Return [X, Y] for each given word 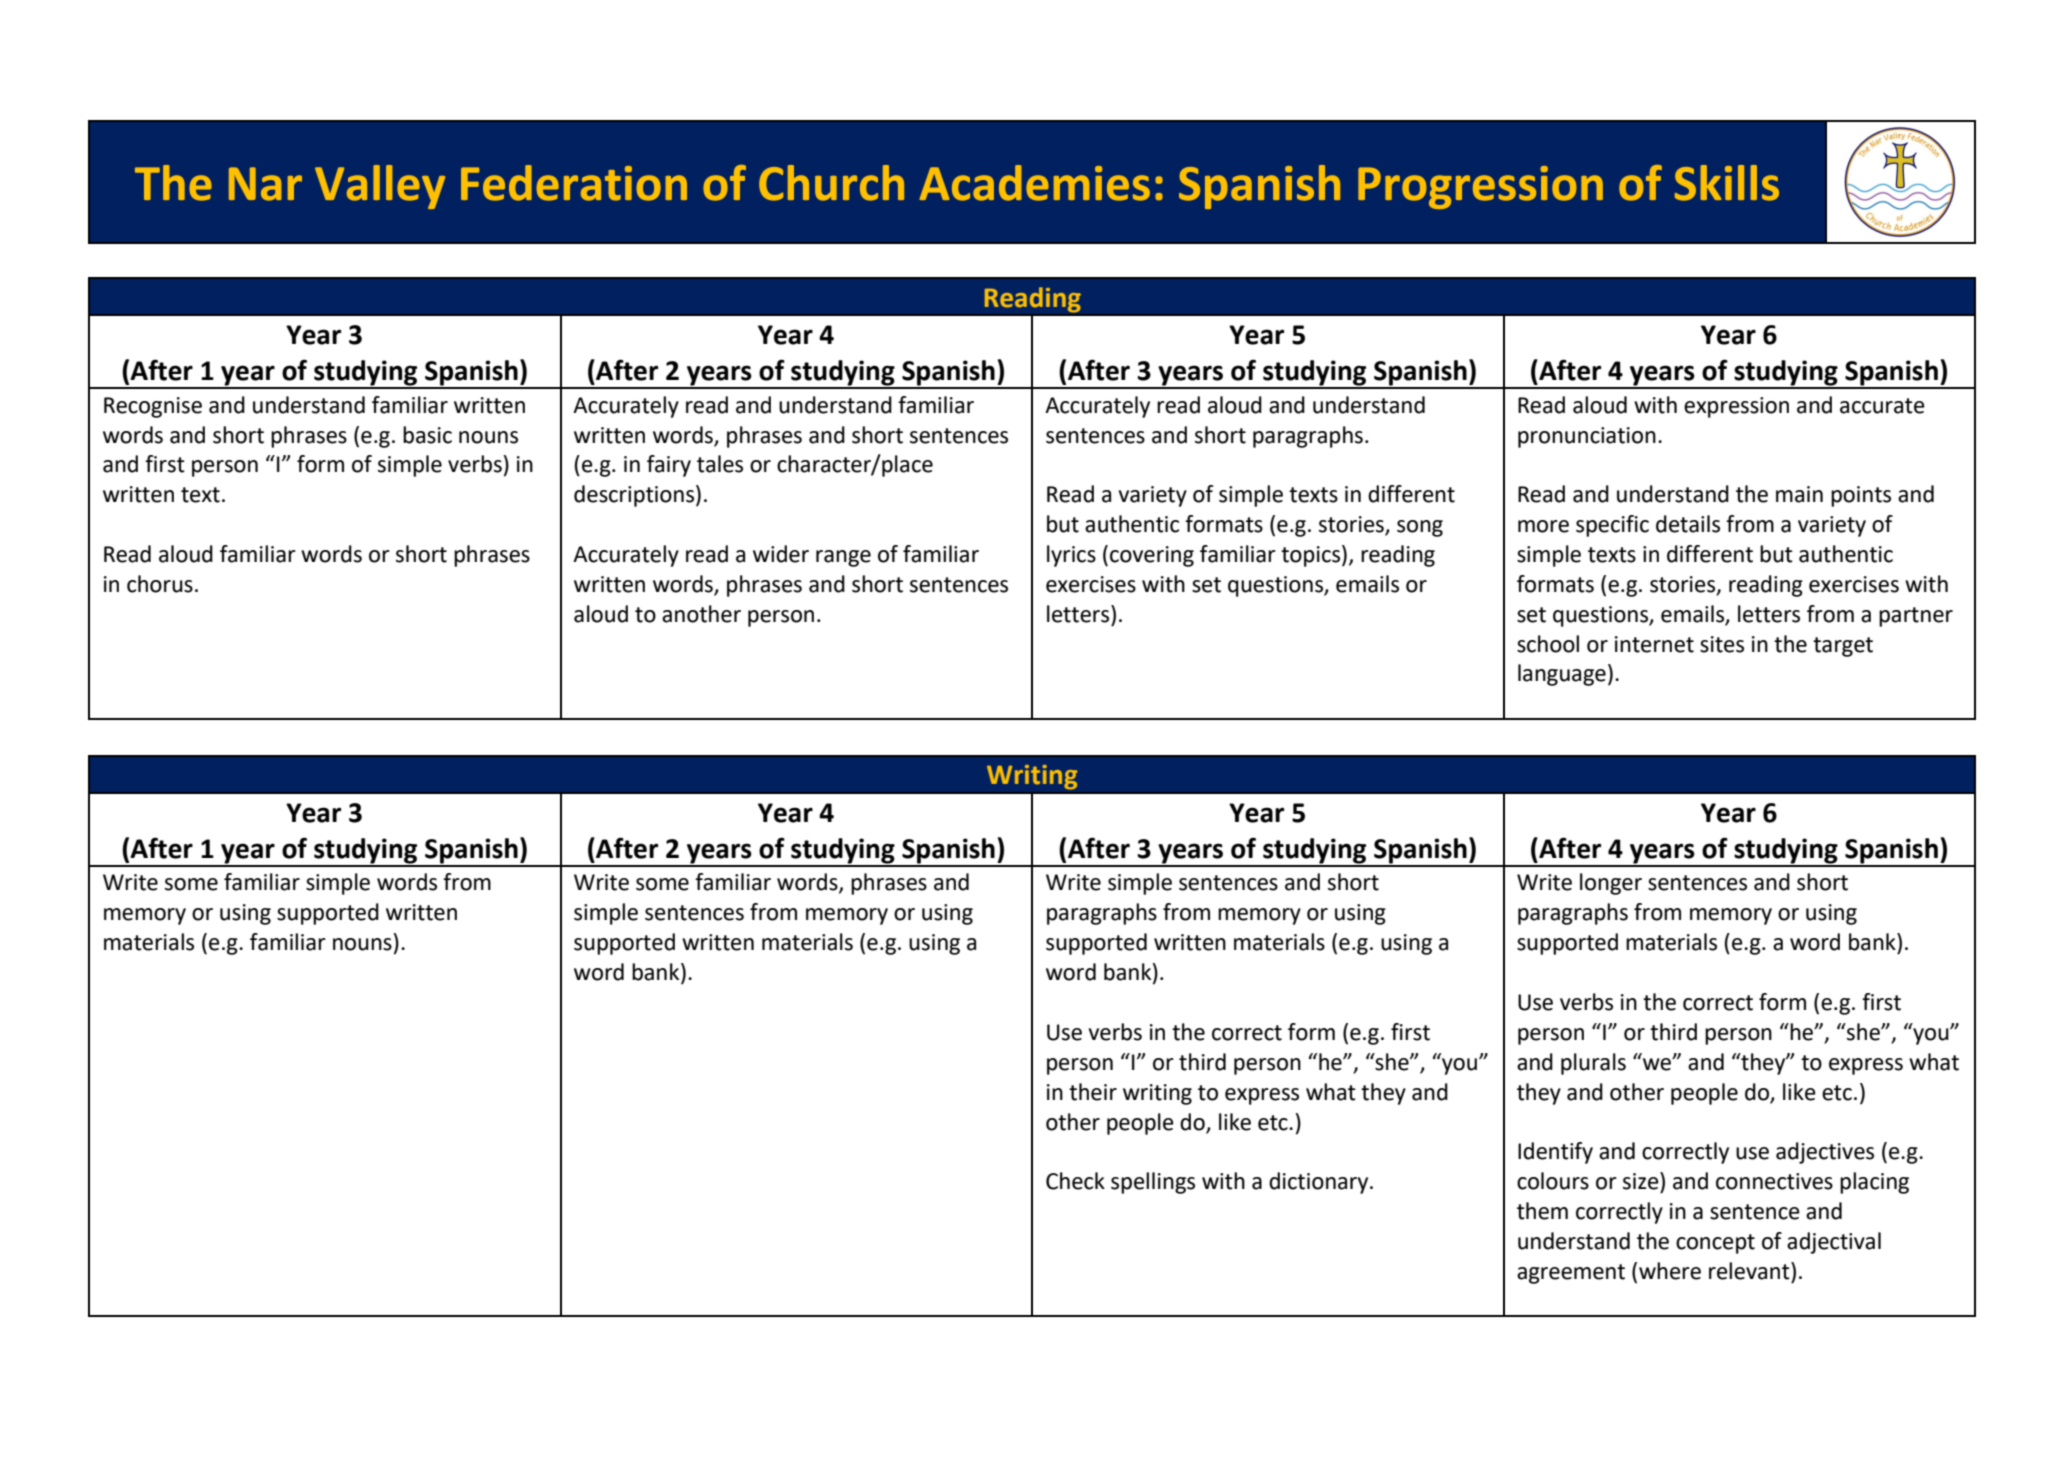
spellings [1153, 1183]
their [1093, 1092]
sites [1722, 644]
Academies [1034, 183]
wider [781, 554]
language [1562, 675]
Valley [380, 187]
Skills [1727, 183]
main [1799, 494]
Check [1075, 1181]
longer [1611, 884]
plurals [1593, 1064]
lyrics [1071, 556]
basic [427, 435]
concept [1715, 1244]
